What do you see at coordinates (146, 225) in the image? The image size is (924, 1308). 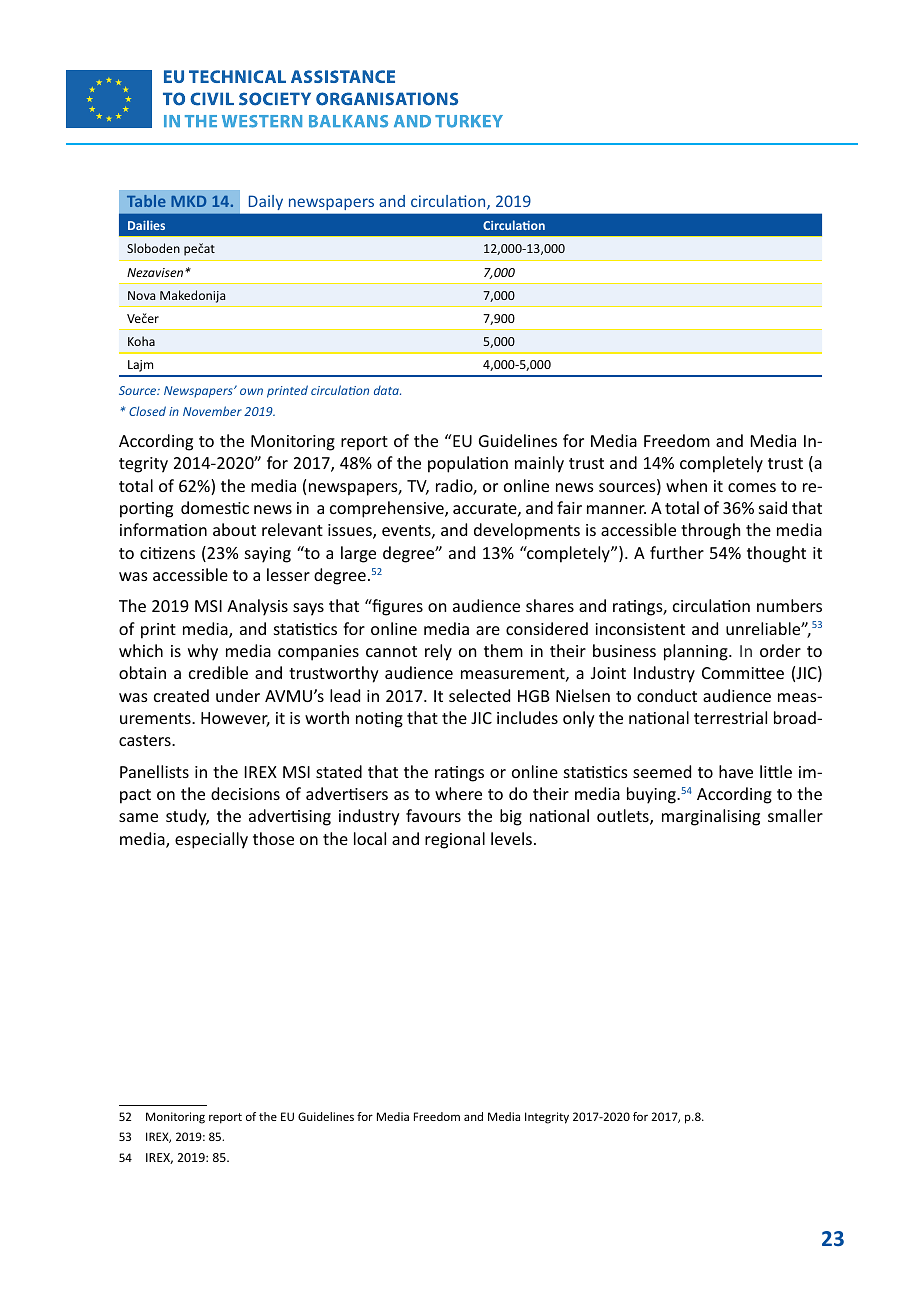 I see `Dailies` at bounding box center [146, 225].
